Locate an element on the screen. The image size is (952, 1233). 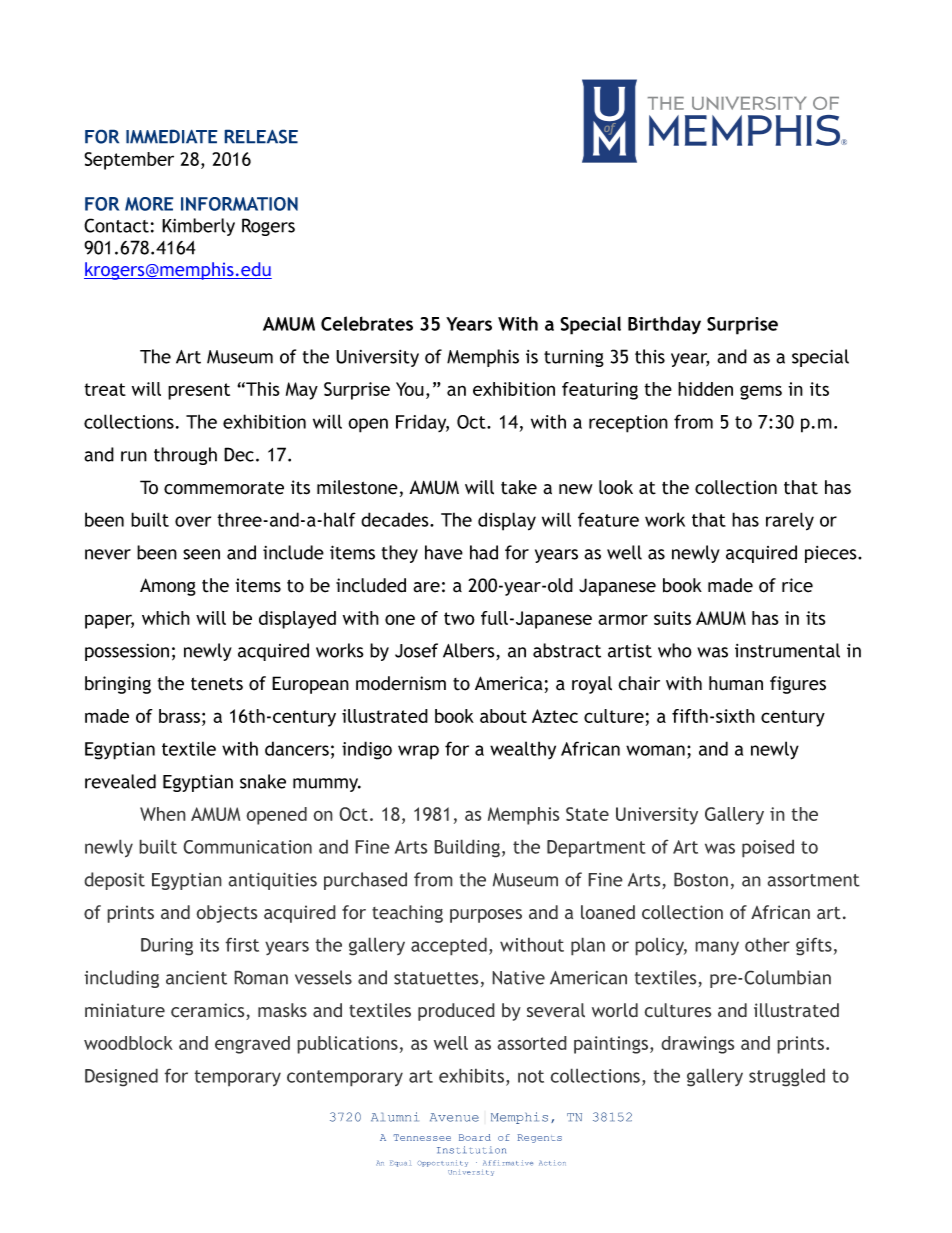
instrumental is located at coordinates (787, 650).
